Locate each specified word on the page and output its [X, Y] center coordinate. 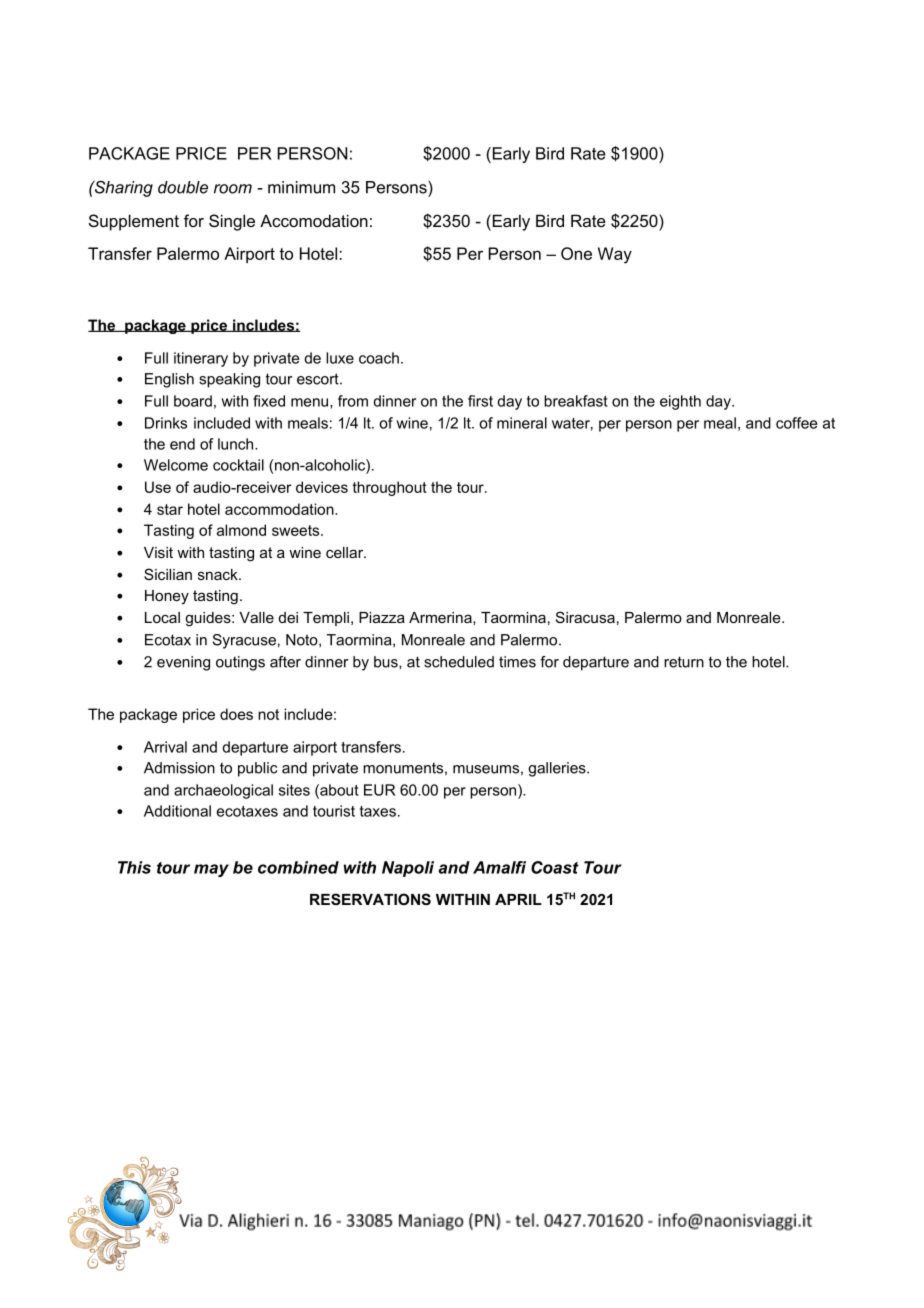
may [211, 870]
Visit [158, 552]
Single [232, 222]
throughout [390, 488]
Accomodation [314, 220]
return [684, 662]
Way [615, 255]
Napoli [408, 869]
